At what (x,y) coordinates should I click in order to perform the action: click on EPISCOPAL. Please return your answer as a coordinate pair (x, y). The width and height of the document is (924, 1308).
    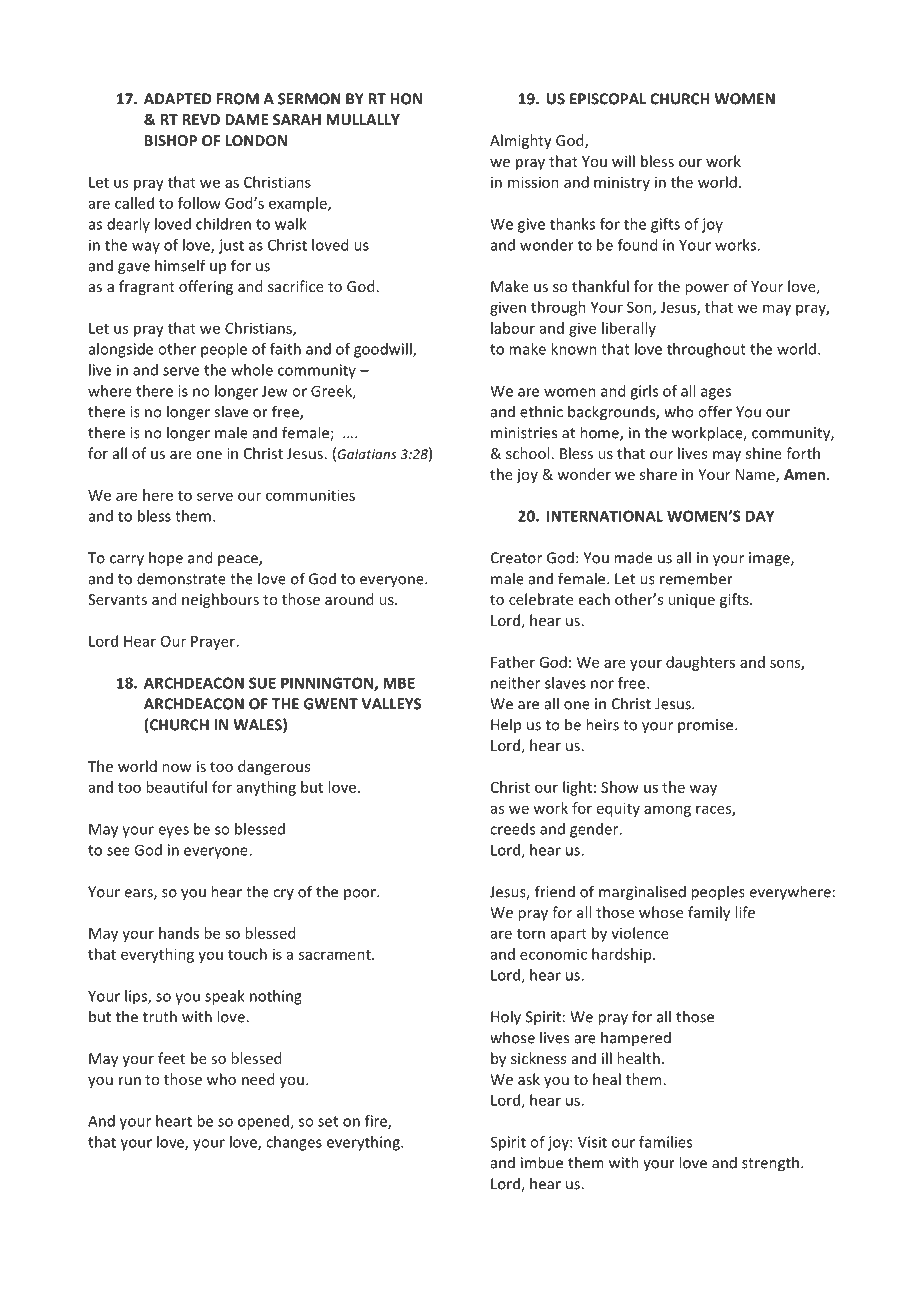
    Looking at the image, I should click on (608, 99).
